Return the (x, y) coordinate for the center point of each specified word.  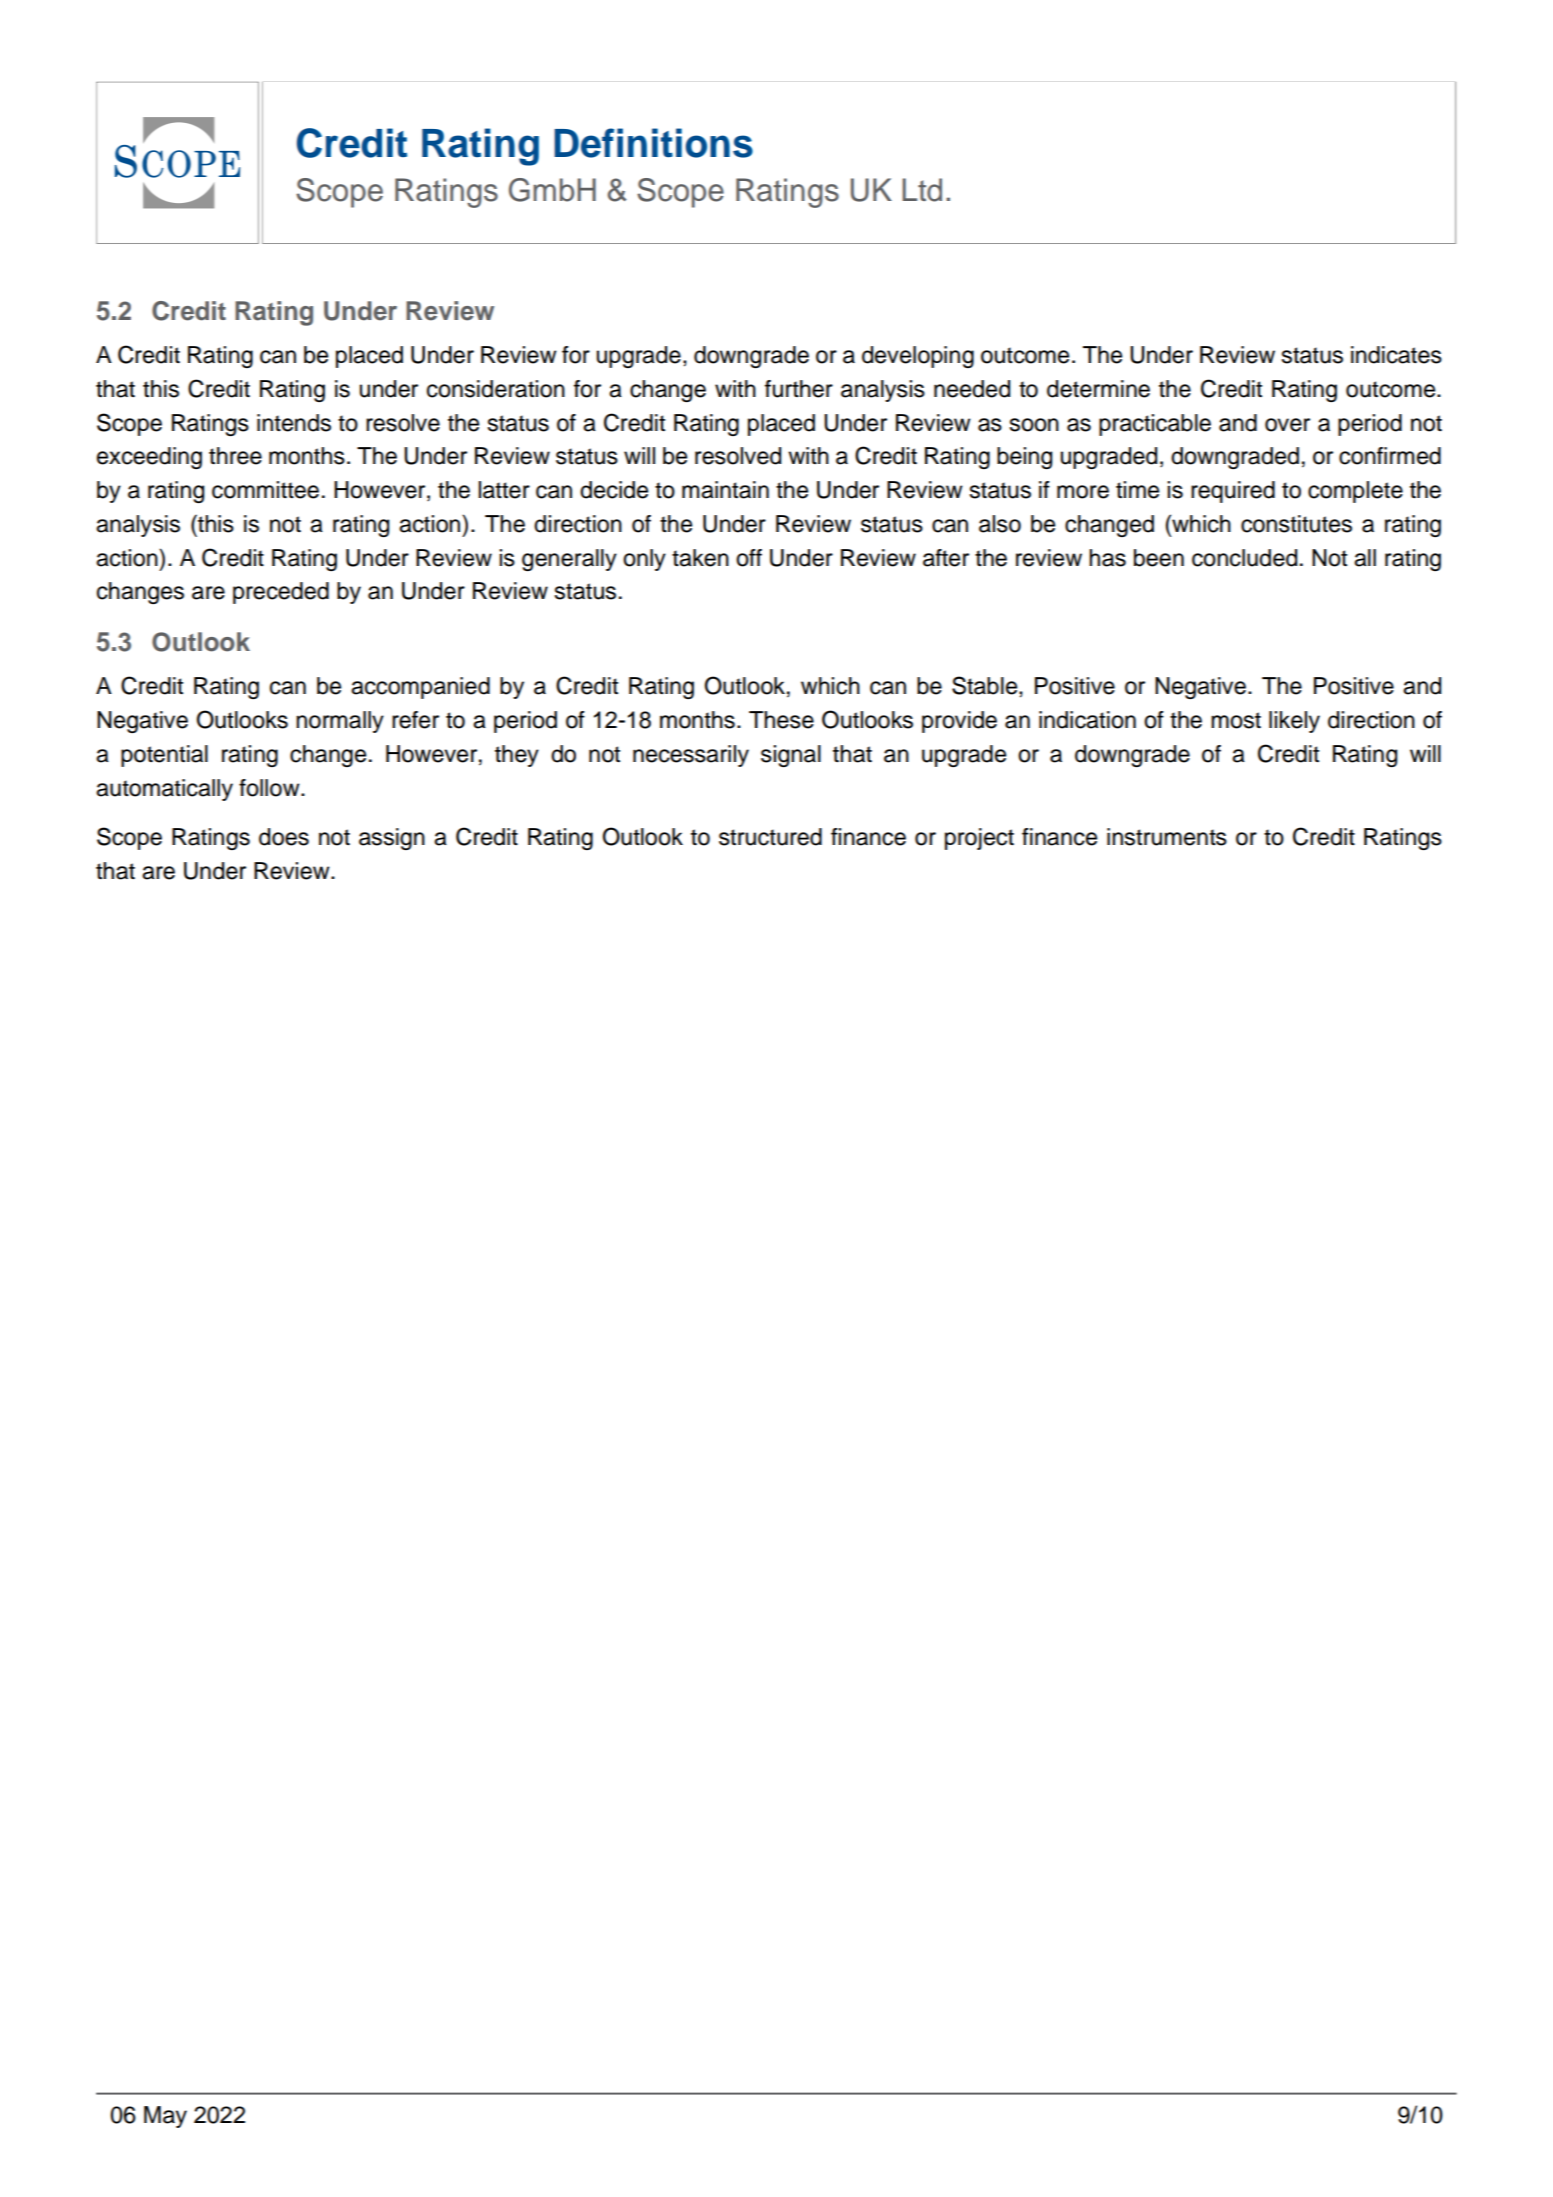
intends (294, 423)
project (979, 839)
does (284, 837)
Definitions (653, 143)
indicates (1396, 355)
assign (392, 839)
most (1236, 720)
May (165, 2117)
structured (770, 837)
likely (1294, 722)
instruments (1167, 837)
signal (791, 756)
